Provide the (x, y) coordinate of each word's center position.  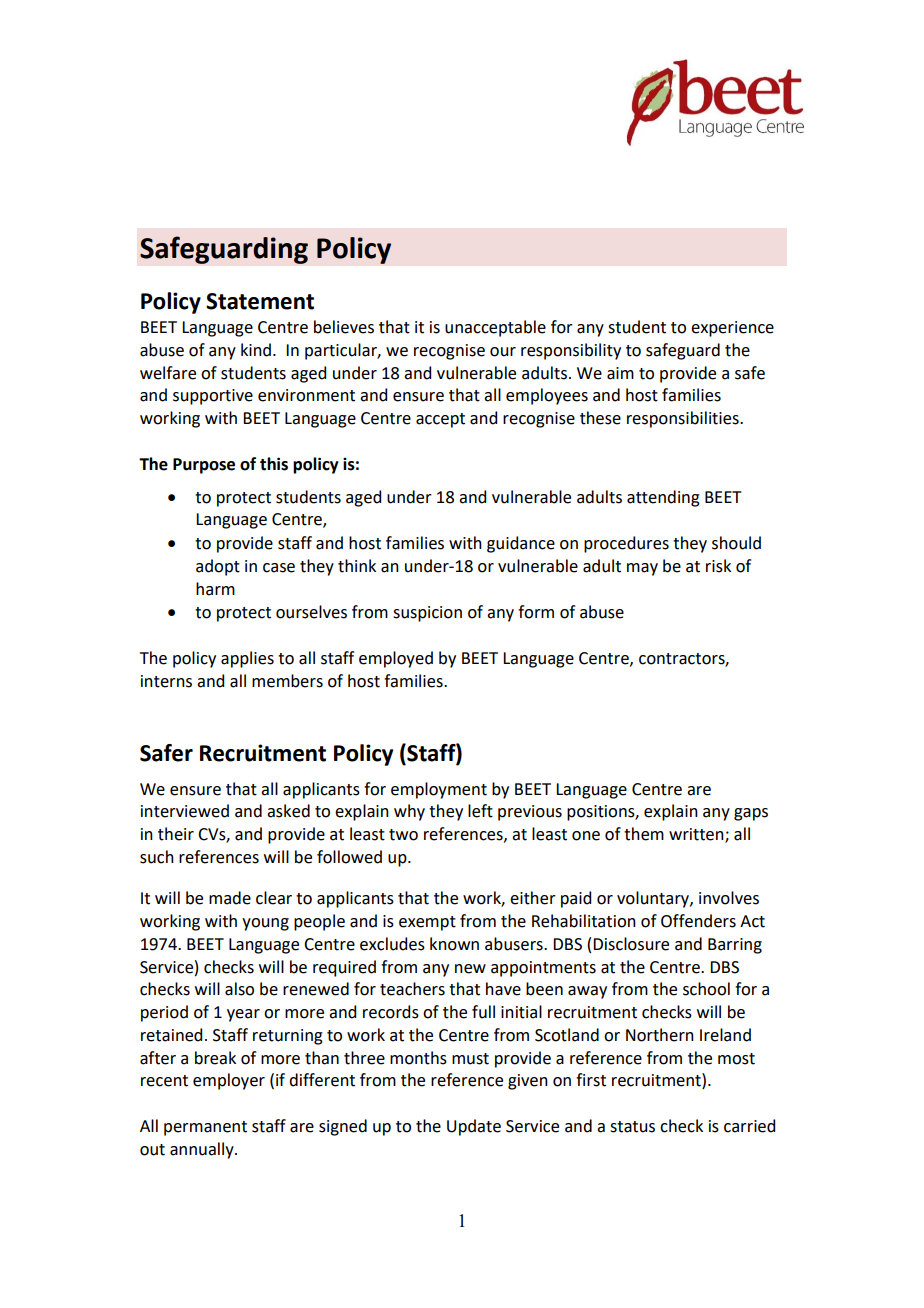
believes (344, 327)
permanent (205, 1128)
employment (439, 790)
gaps (751, 814)
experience (732, 329)
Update (474, 1127)
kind (256, 350)
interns (166, 681)
